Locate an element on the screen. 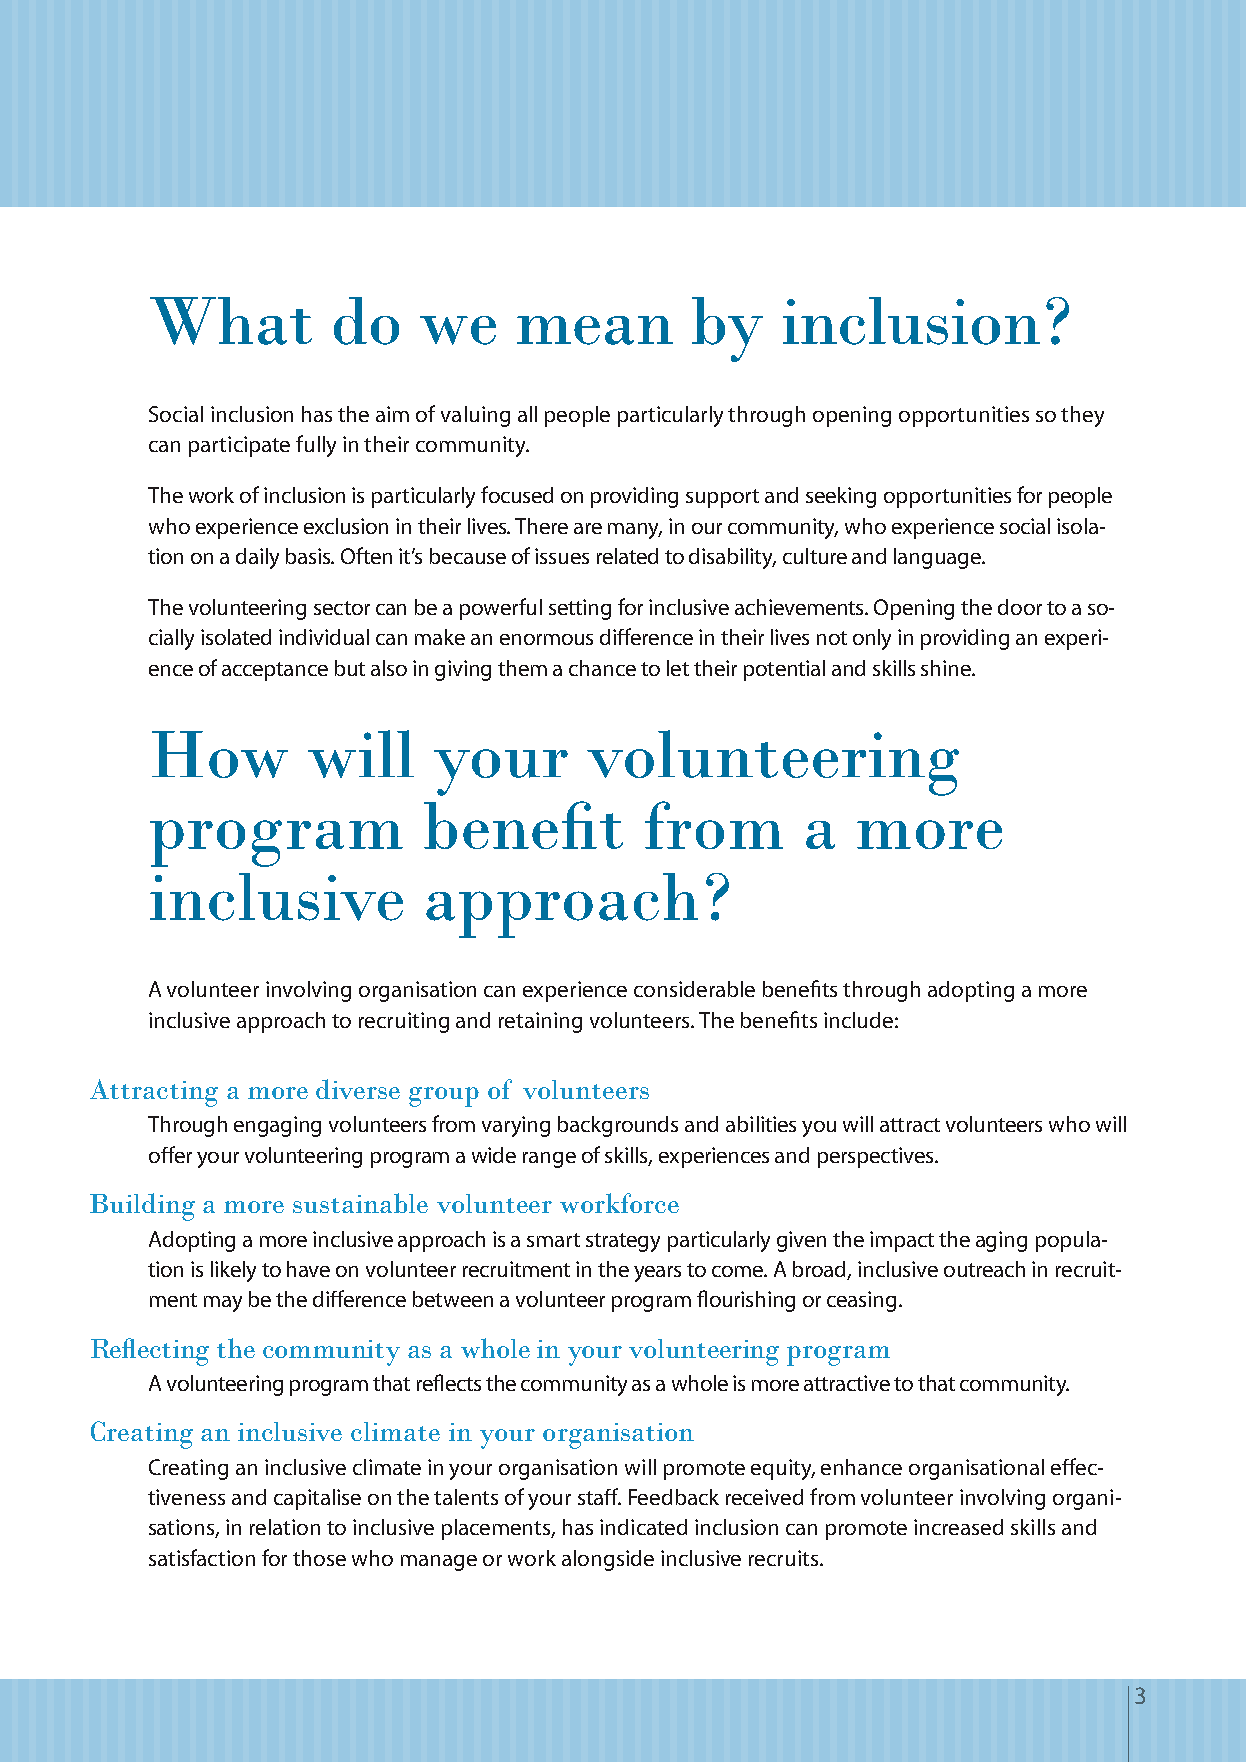 The width and height of the screenshot is (1246, 1762). diverse is located at coordinates (358, 1089).
